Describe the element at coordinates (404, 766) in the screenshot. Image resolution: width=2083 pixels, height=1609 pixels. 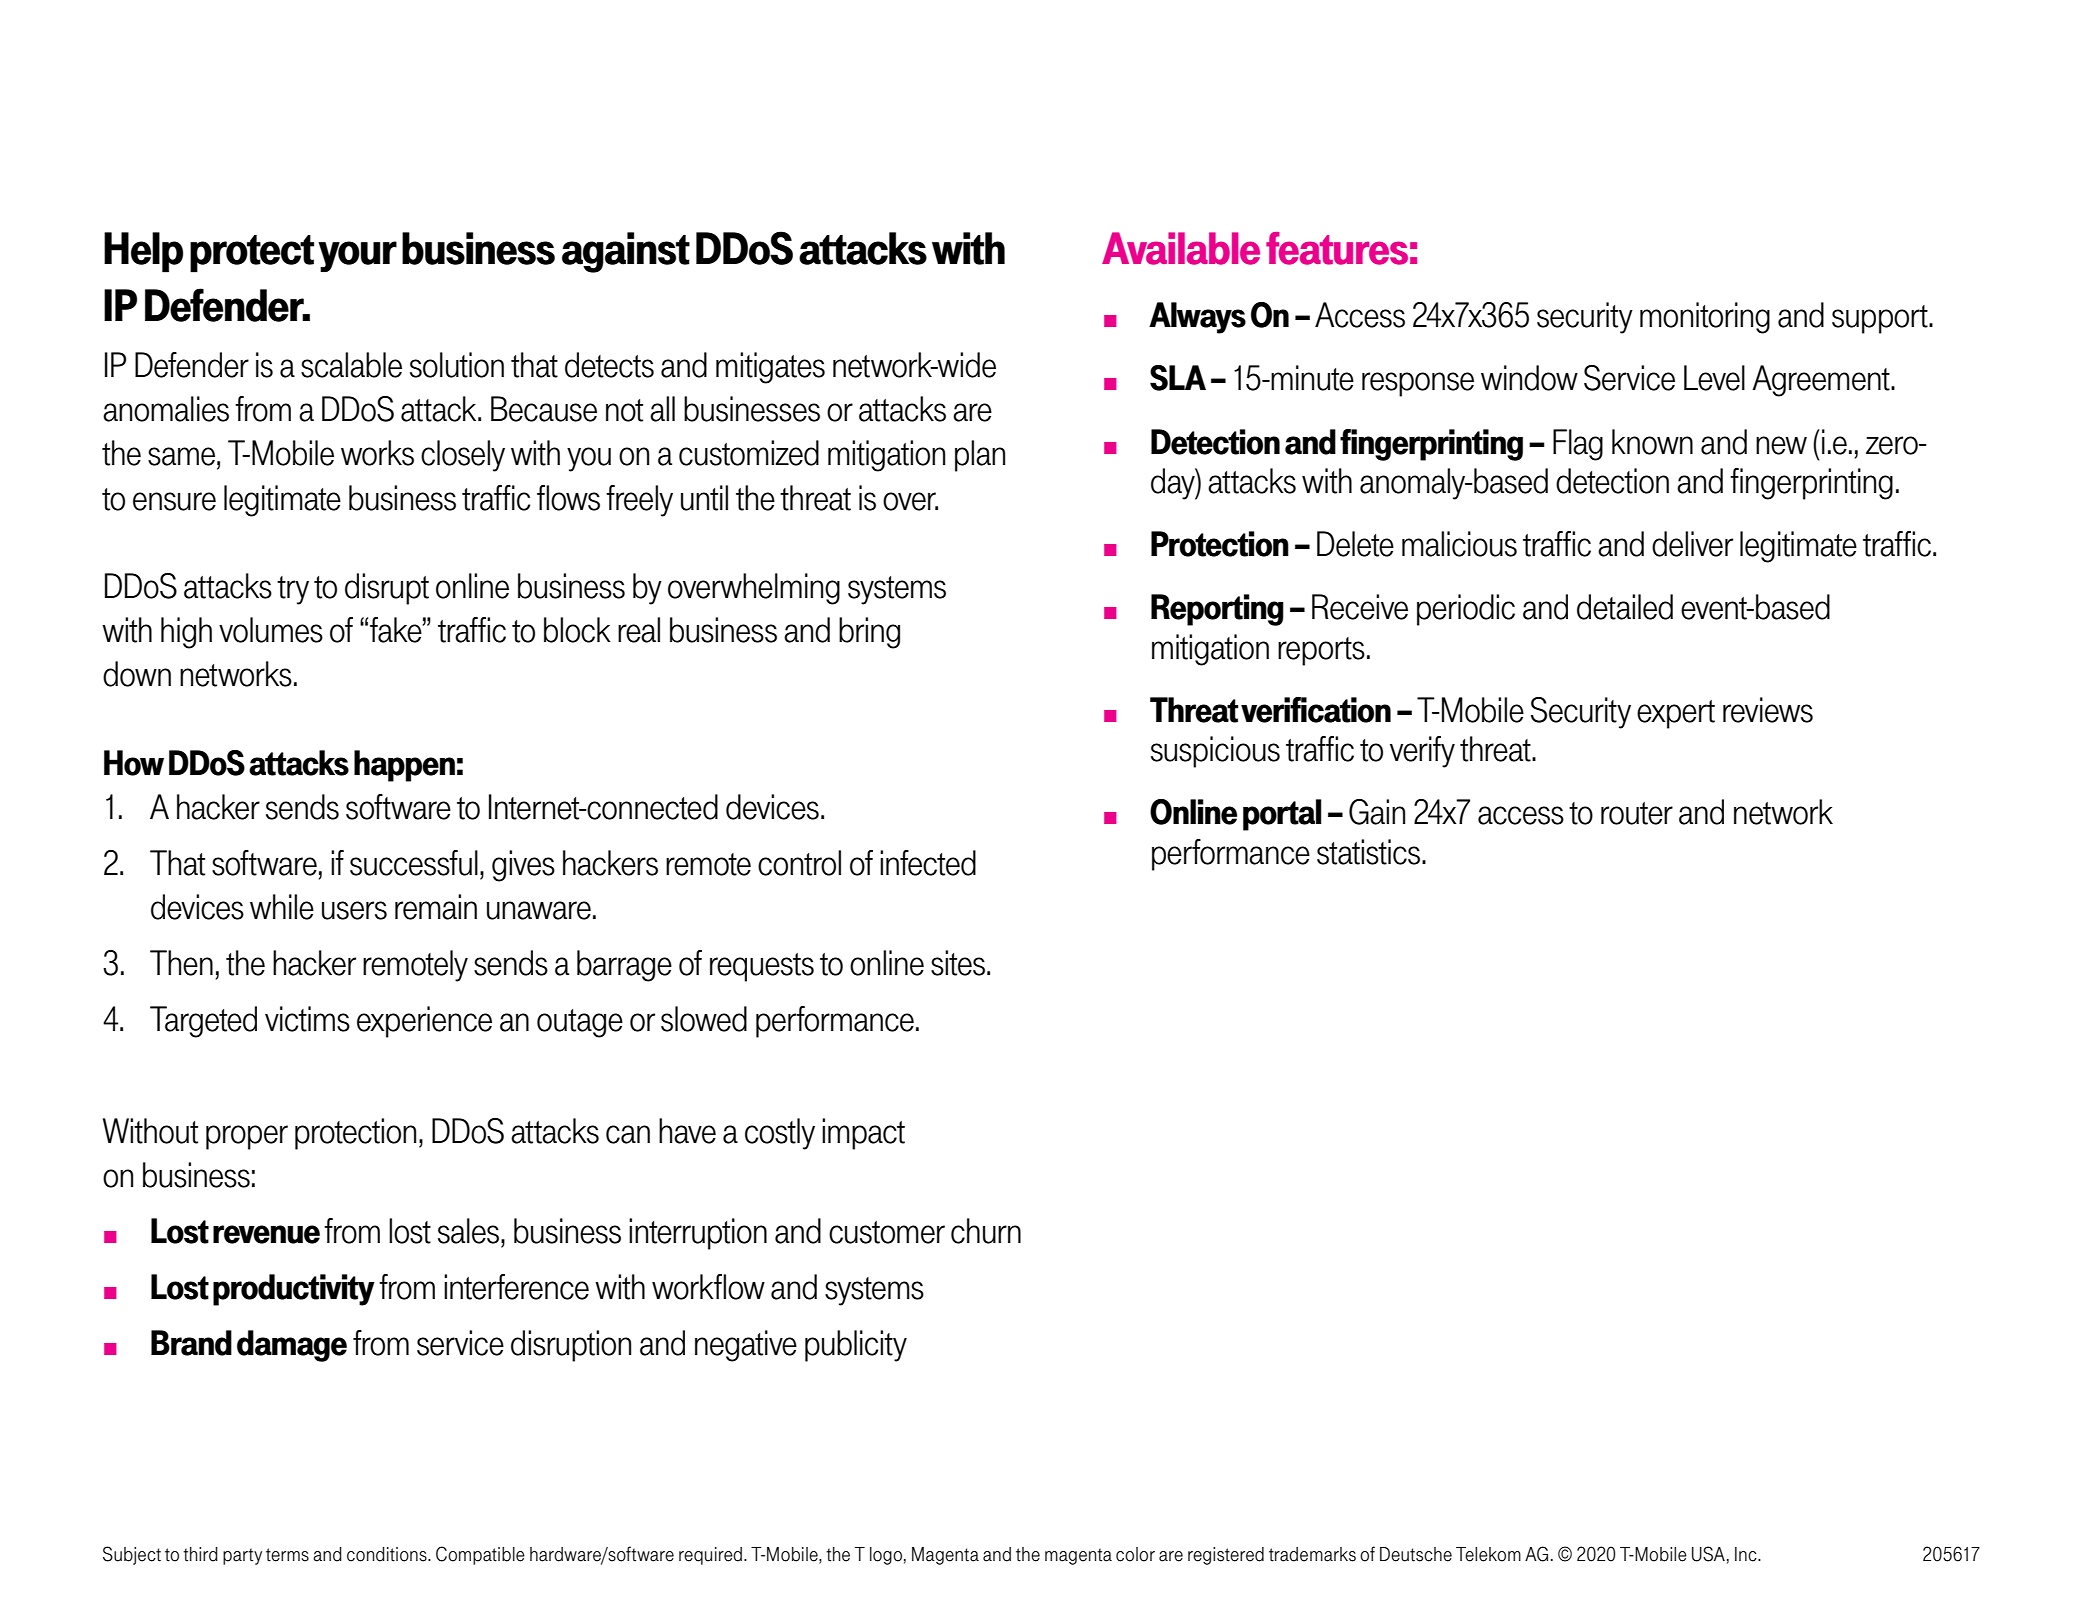
I see `happen` at that location.
